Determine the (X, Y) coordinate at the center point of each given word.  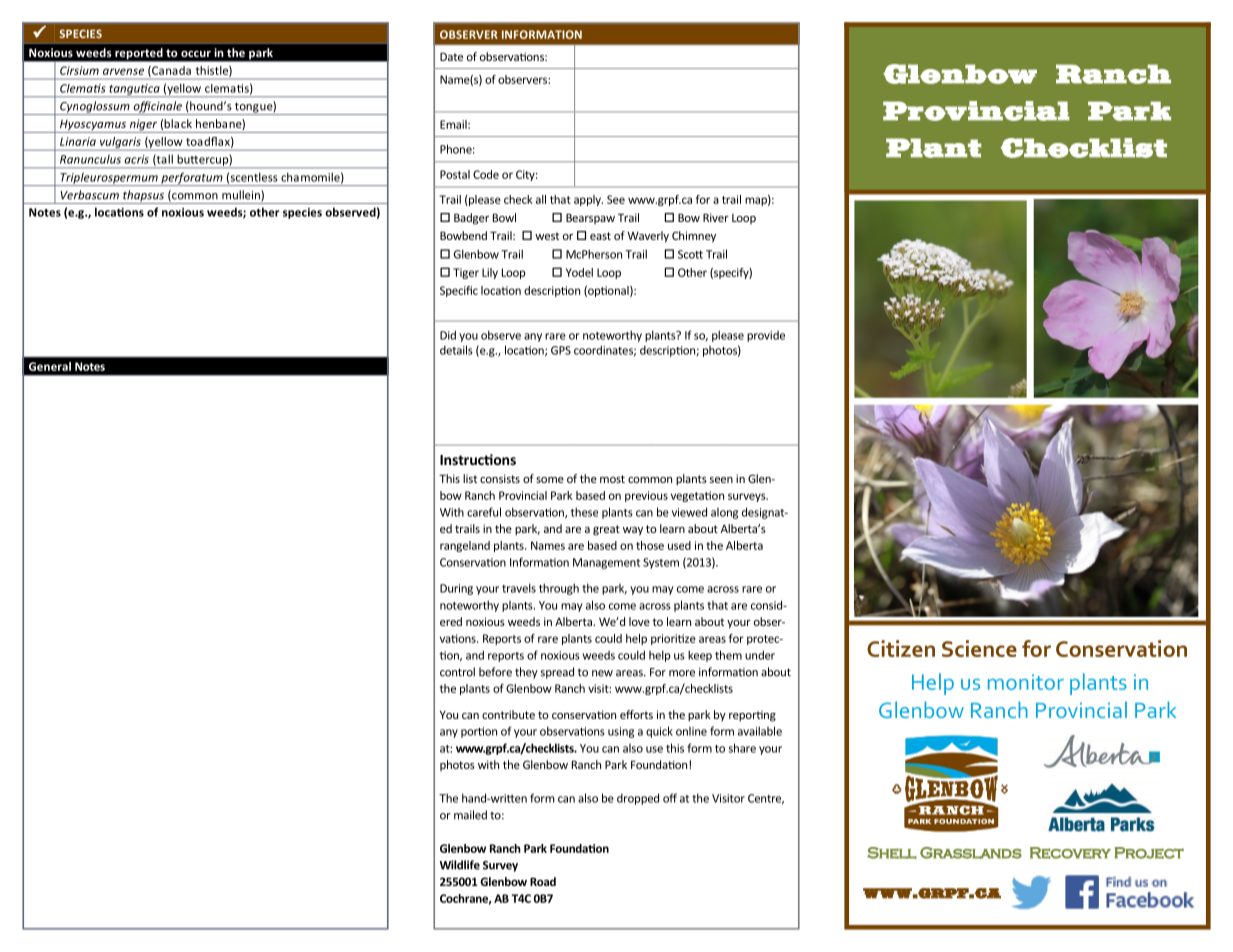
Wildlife (460, 865)
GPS (561, 350)
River (716, 217)
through (559, 589)
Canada (170, 71)
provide (766, 336)
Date (451, 56)
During (456, 589)
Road (543, 881)
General (50, 366)
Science (979, 648)
